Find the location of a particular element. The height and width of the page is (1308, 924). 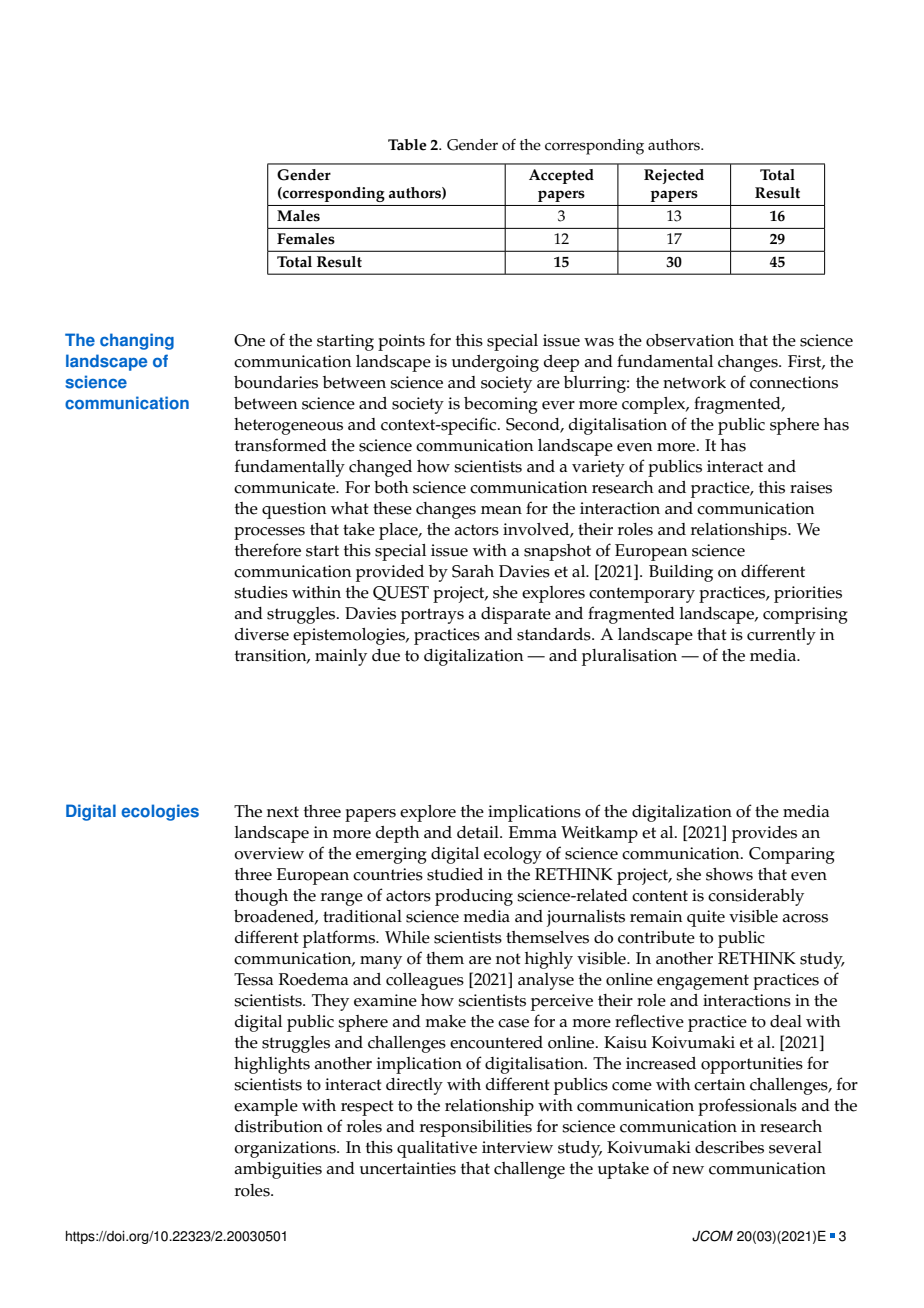

Table is located at coordinates (407, 145).
